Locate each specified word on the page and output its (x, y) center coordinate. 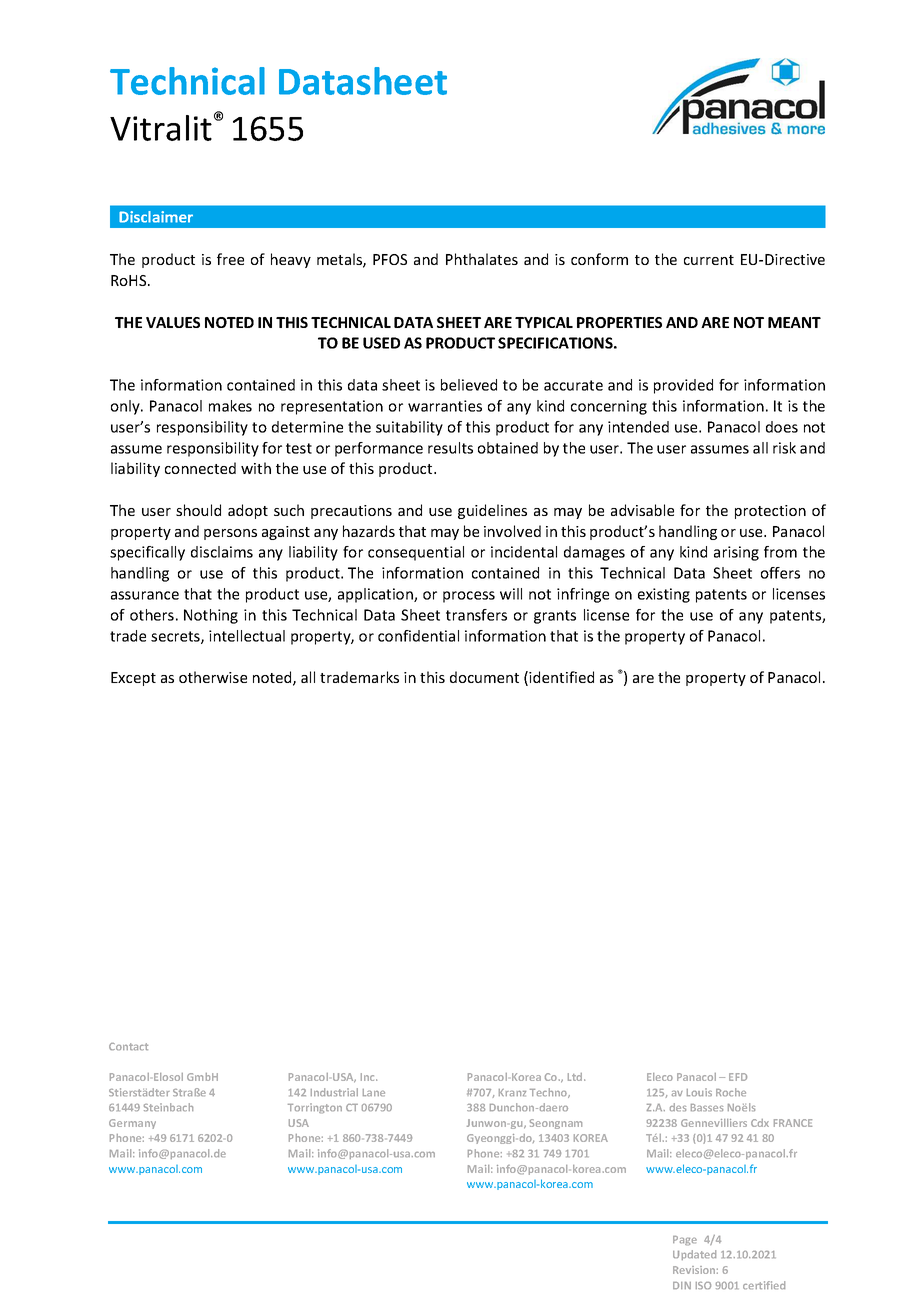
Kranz (512, 1092)
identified (561, 677)
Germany (132, 1124)
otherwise (213, 677)
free (230, 259)
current (709, 260)
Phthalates (482, 259)
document (484, 677)
